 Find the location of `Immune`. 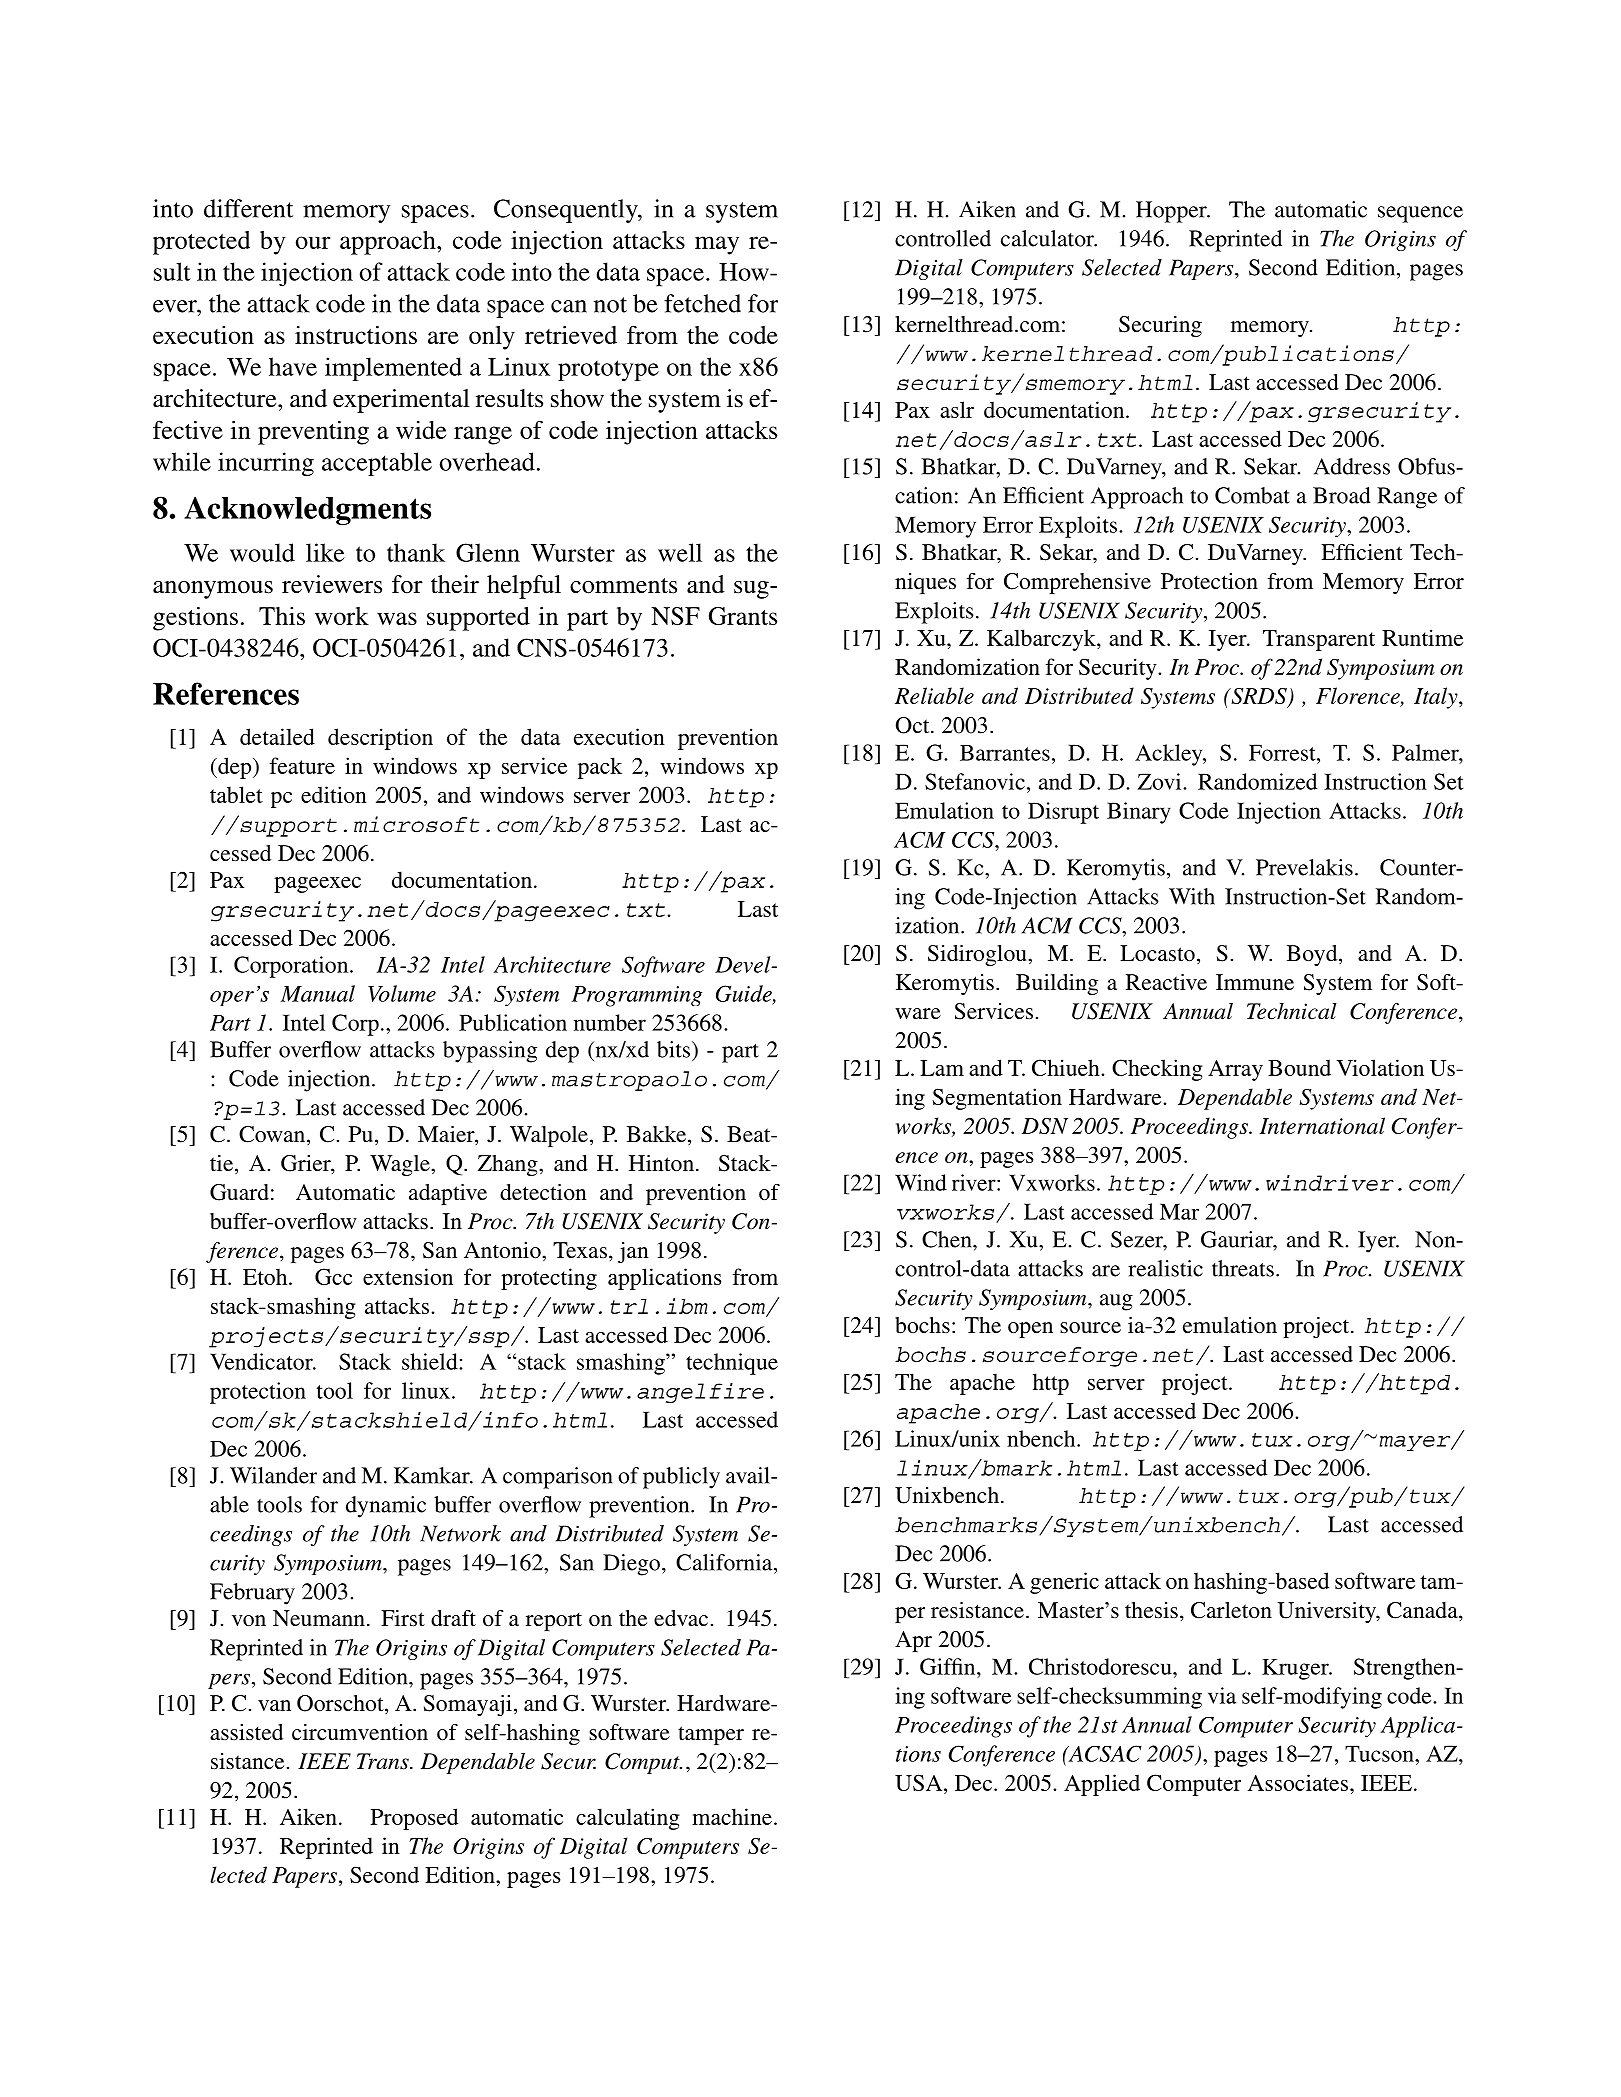

Immune is located at coordinates (1255, 982).
